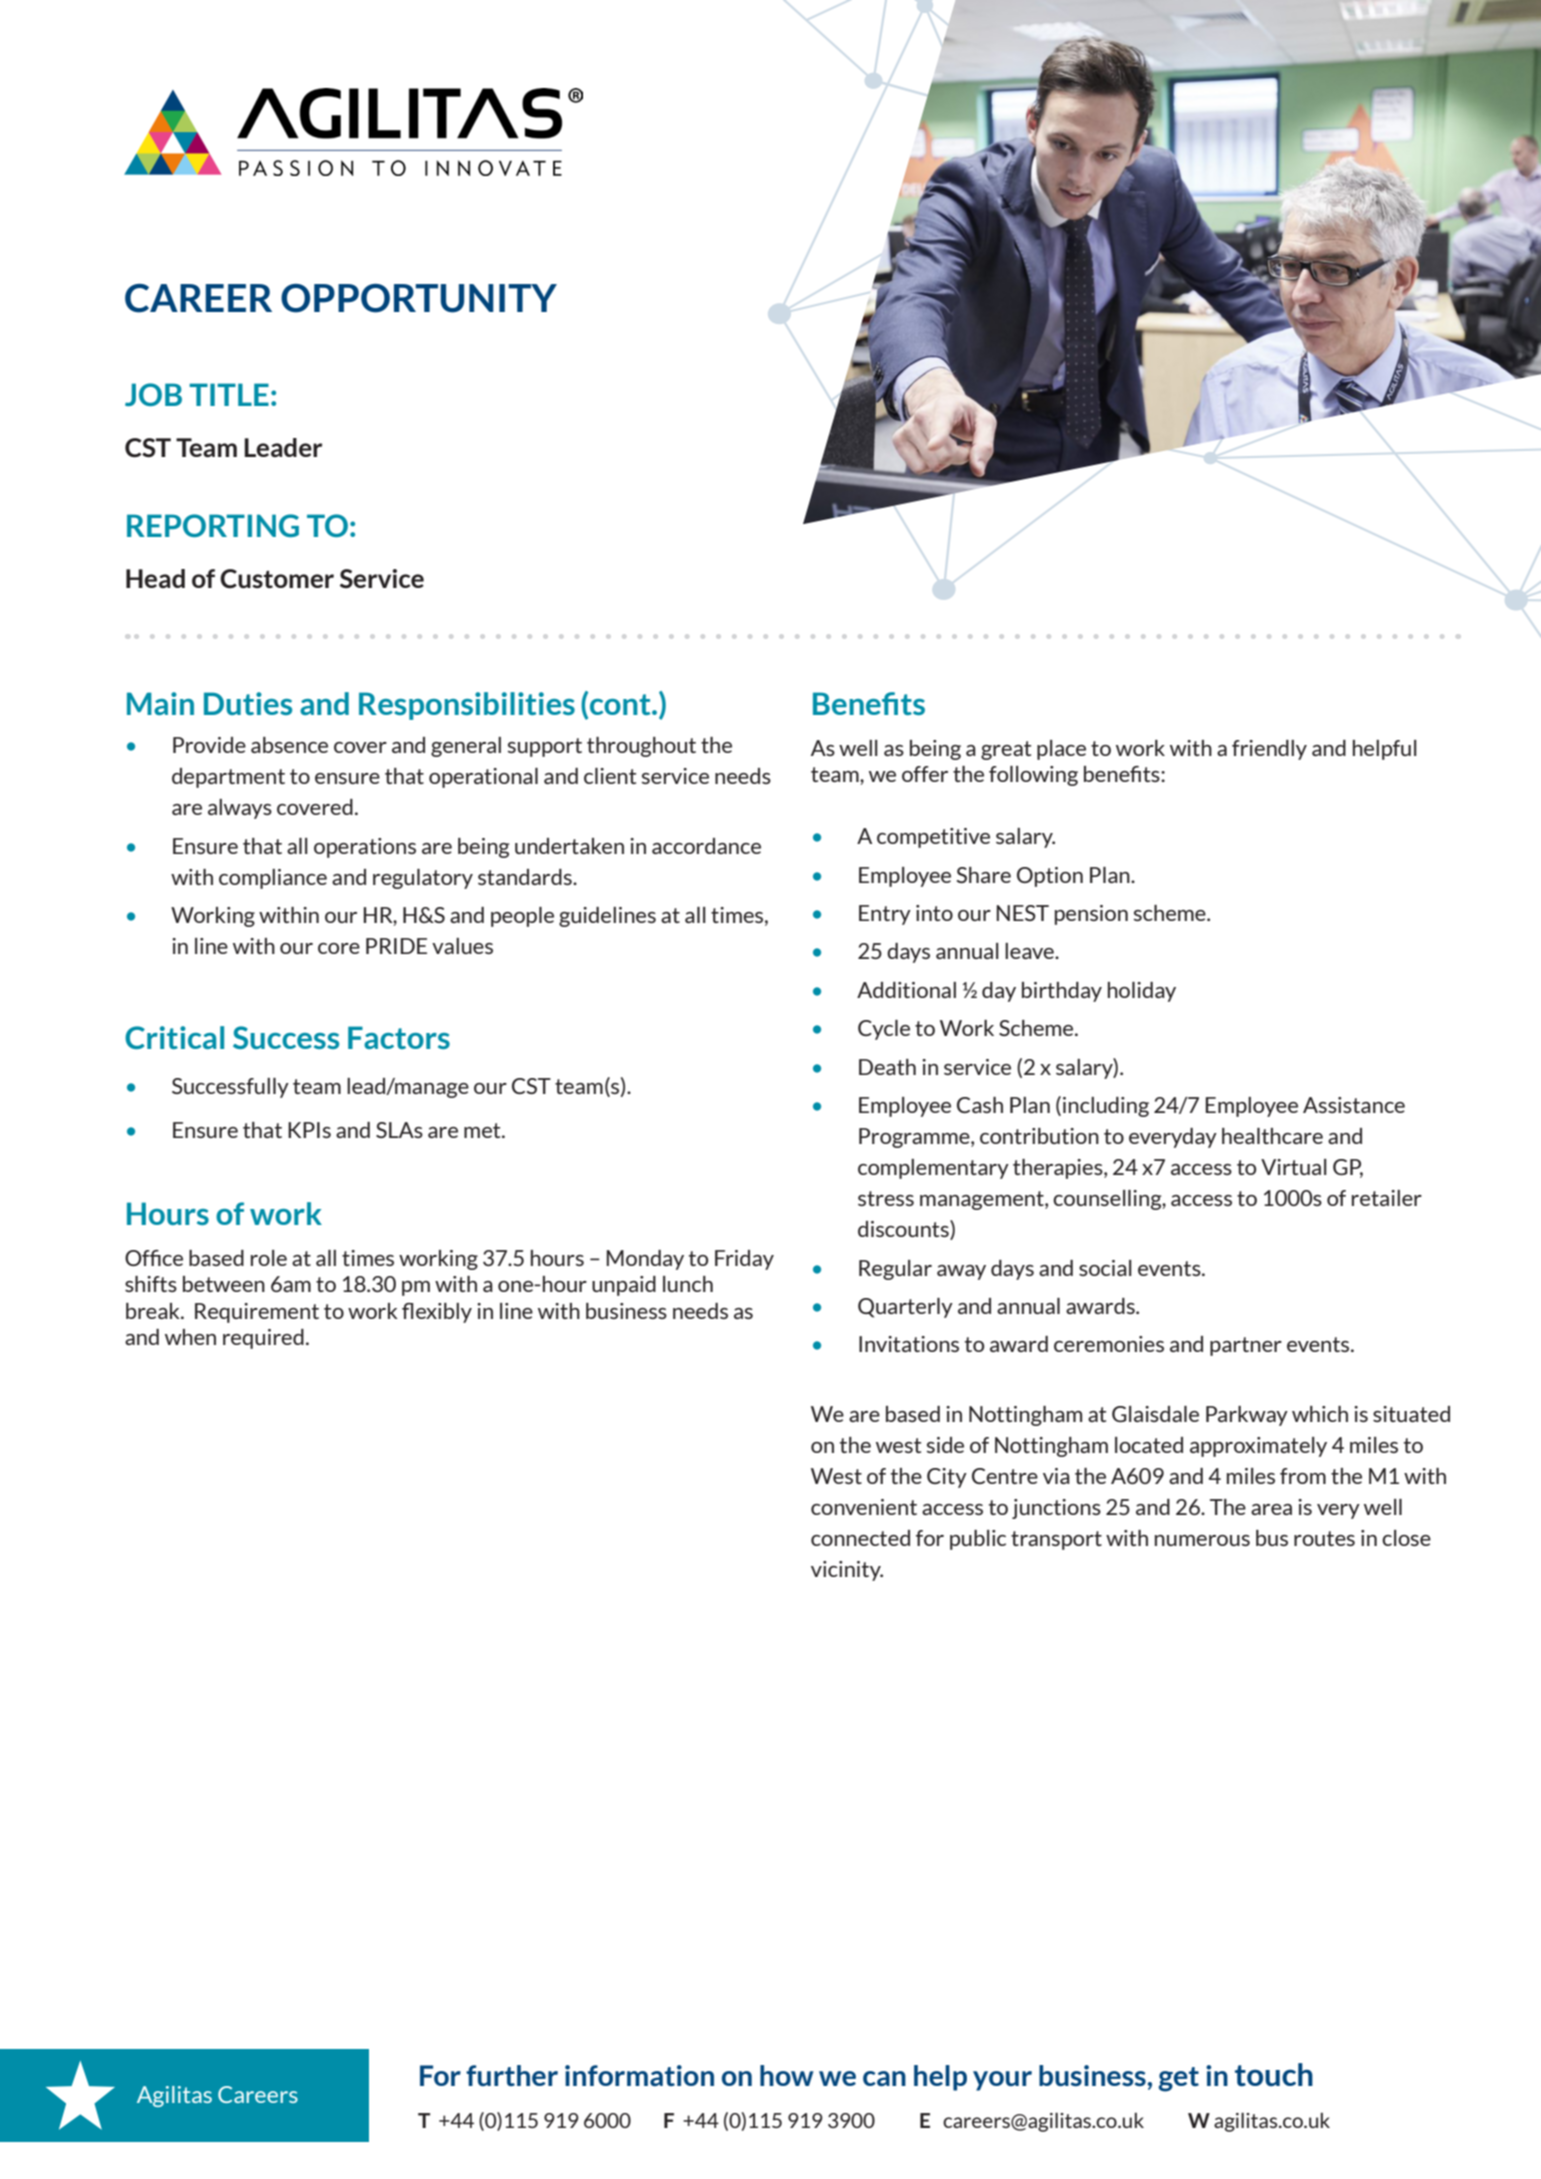  What do you see at coordinates (706, 846) in the page?
I see `accordance` at bounding box center [706, 846].
